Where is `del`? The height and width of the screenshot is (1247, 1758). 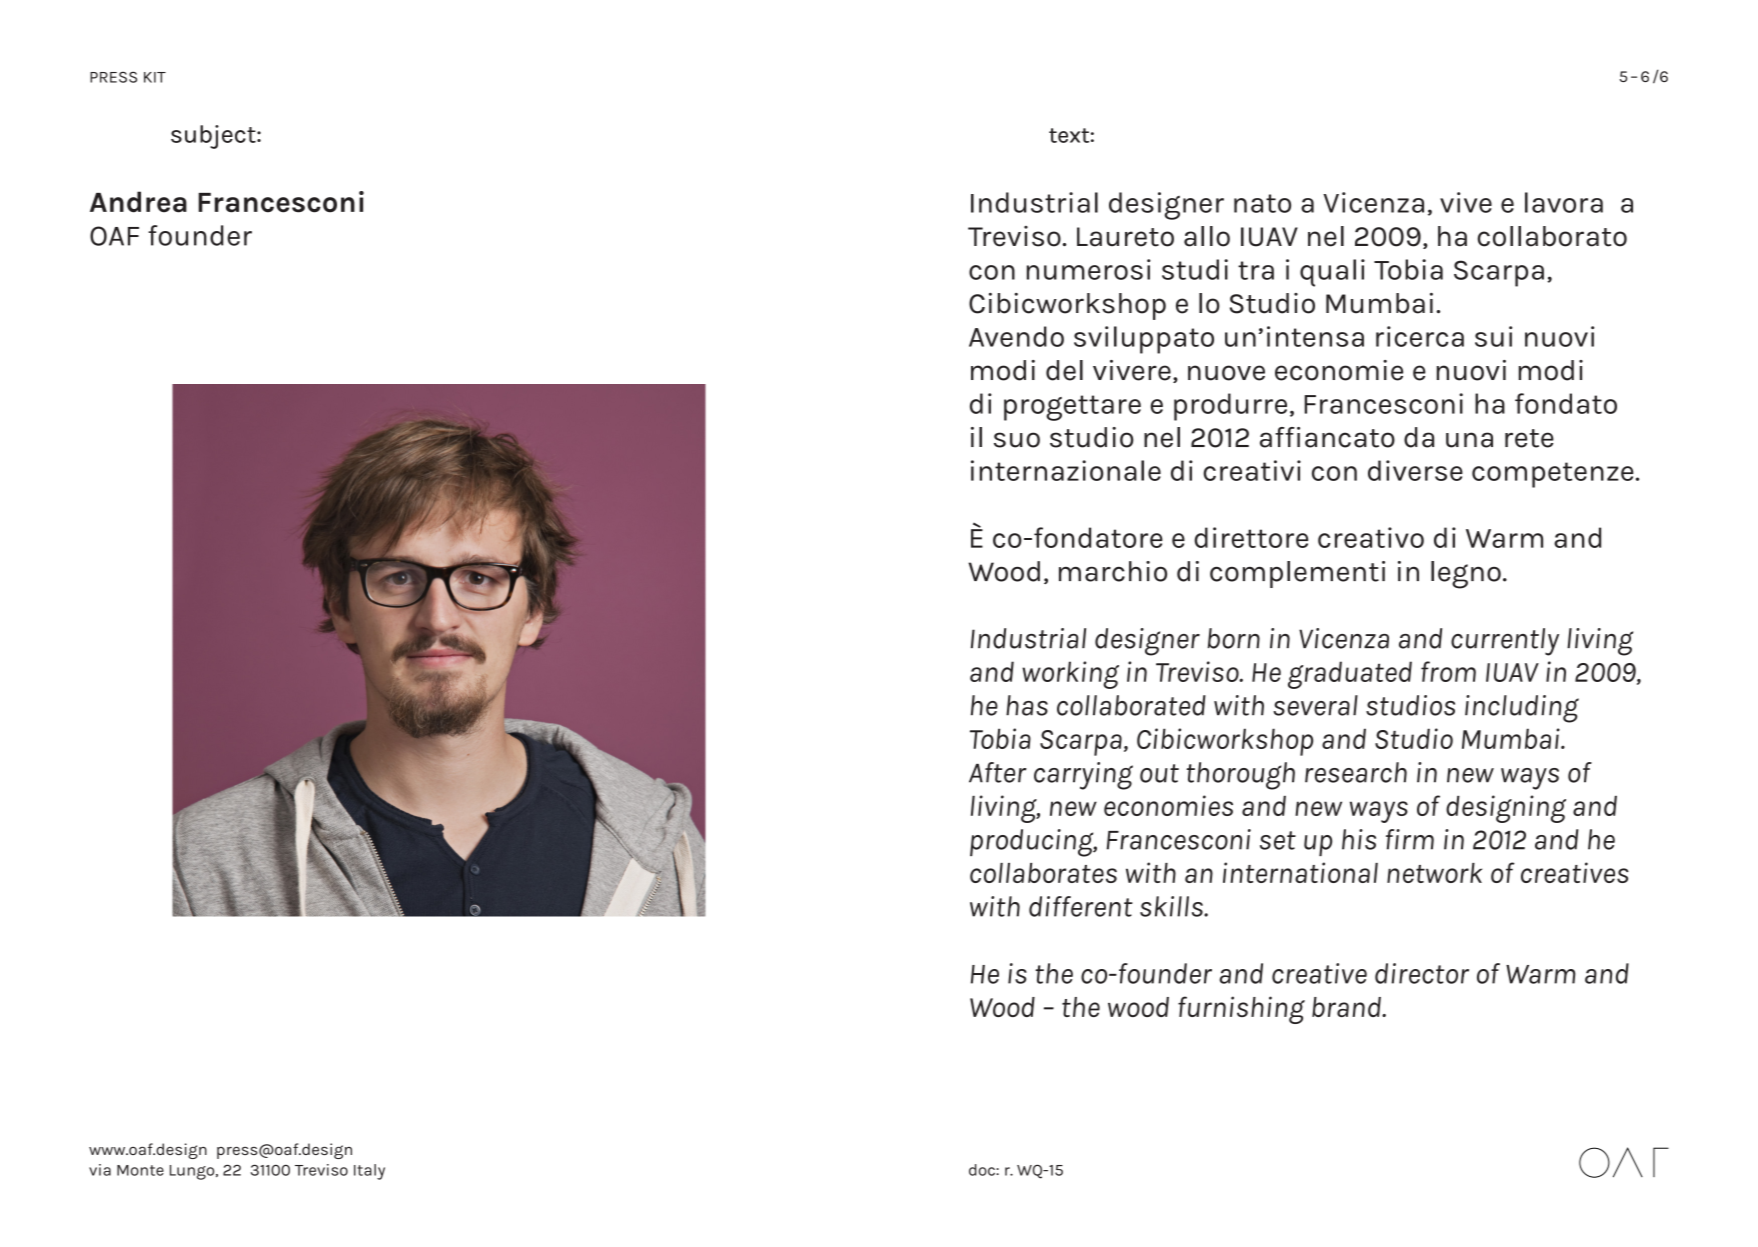
del is located at coordinates (1064, 370).
